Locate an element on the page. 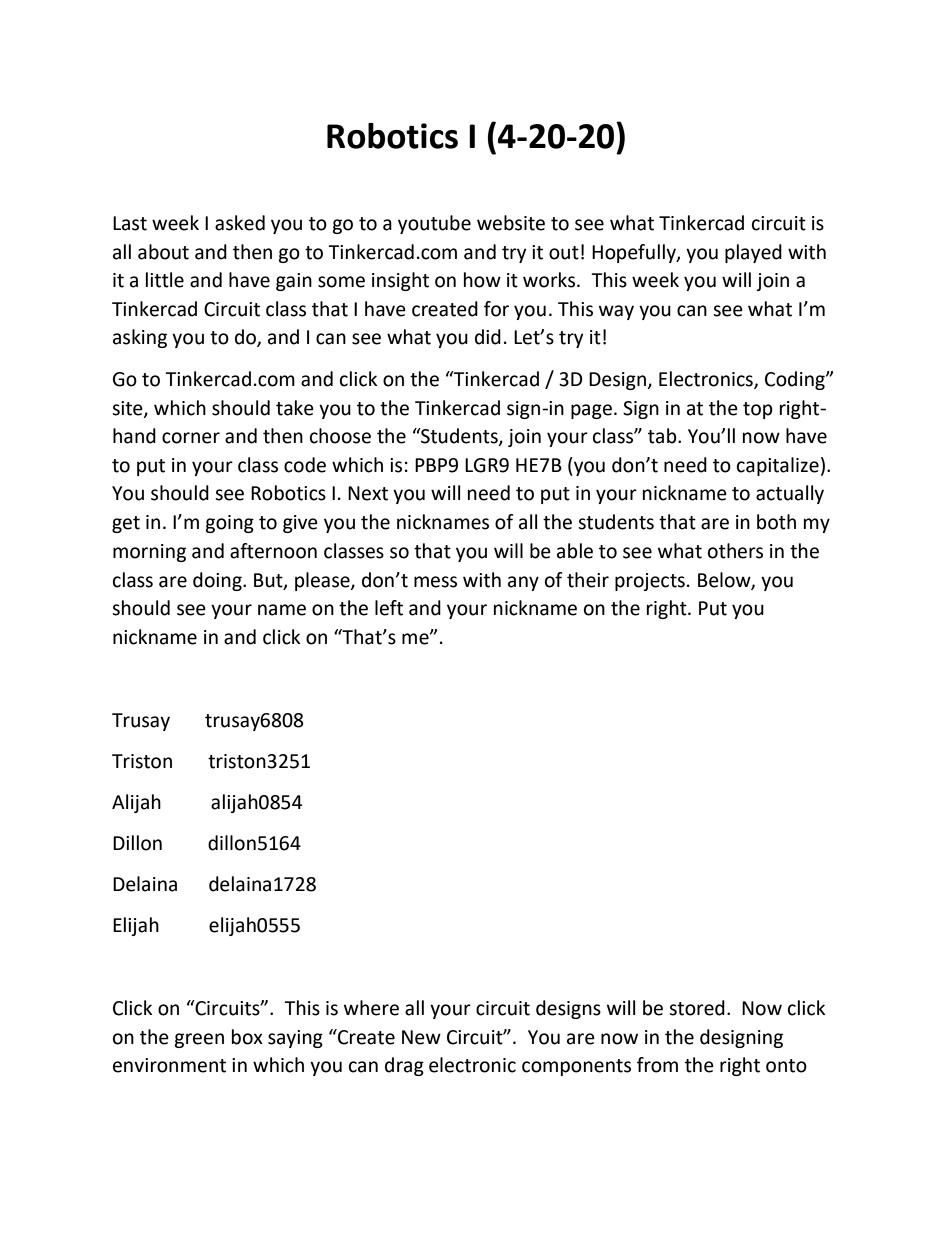 This page has height=1233, width=952. stored is located at coordinates (697, 1008).
